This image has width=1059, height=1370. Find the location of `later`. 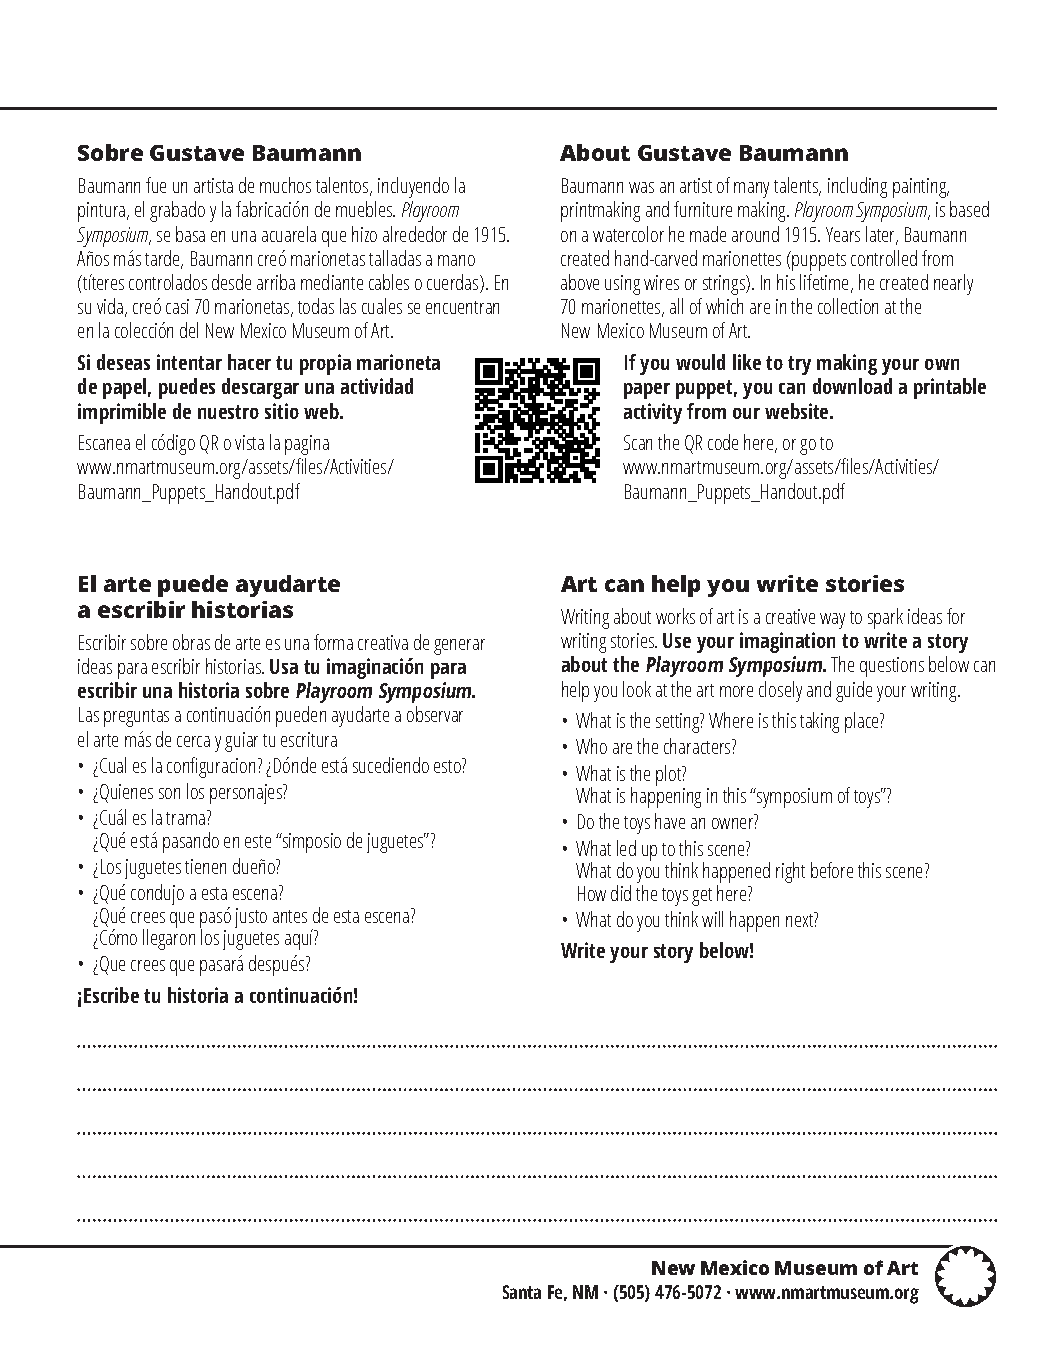

later is located at coordinates (882, 235).
